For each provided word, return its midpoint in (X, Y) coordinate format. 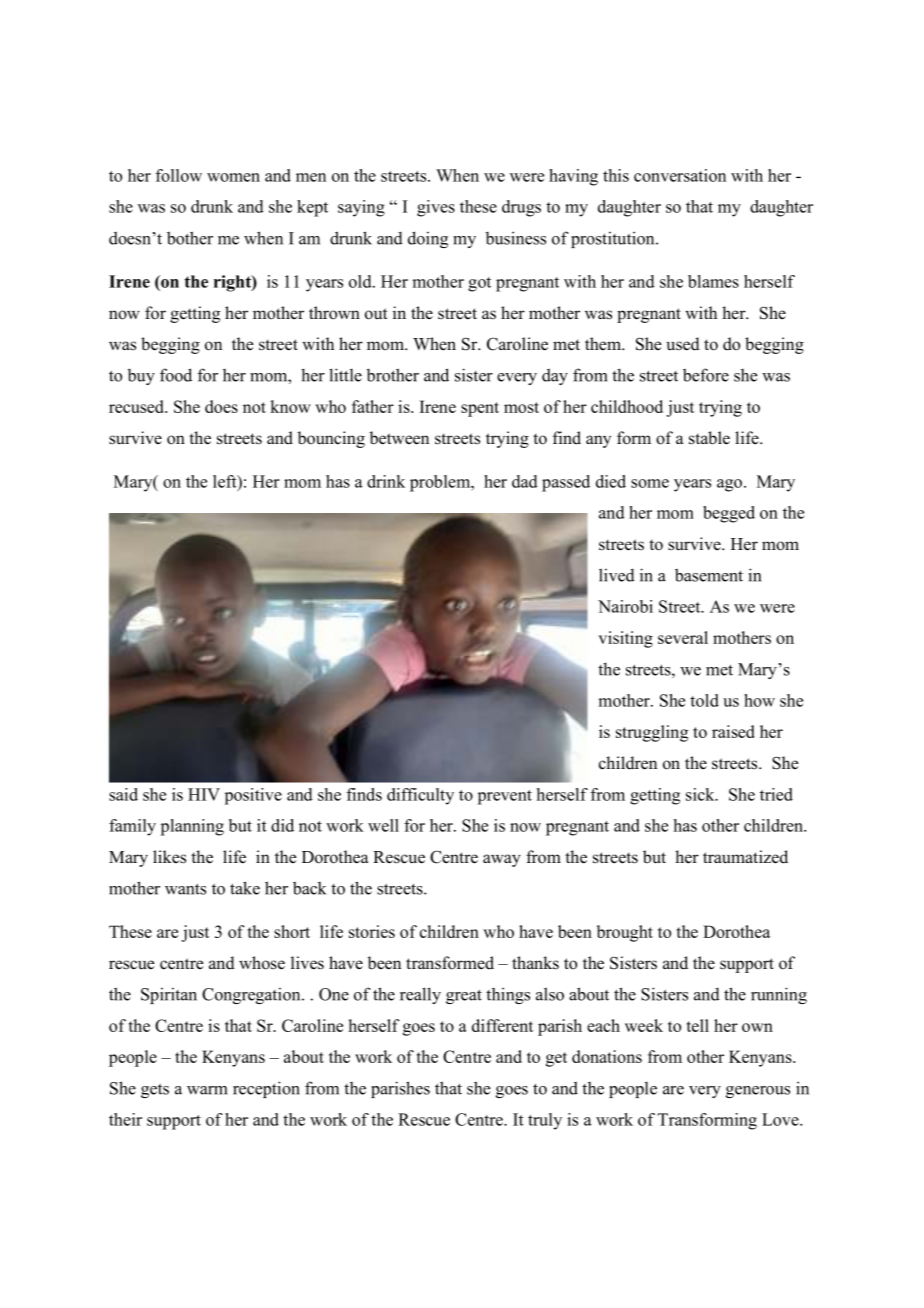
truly (545, 1121)
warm (207, 1090)
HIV (204, 794)
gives (436, 208)
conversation (680, 175)
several (683, 637)
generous (758, 1092)
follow (179, 175)
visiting (625, 639)
